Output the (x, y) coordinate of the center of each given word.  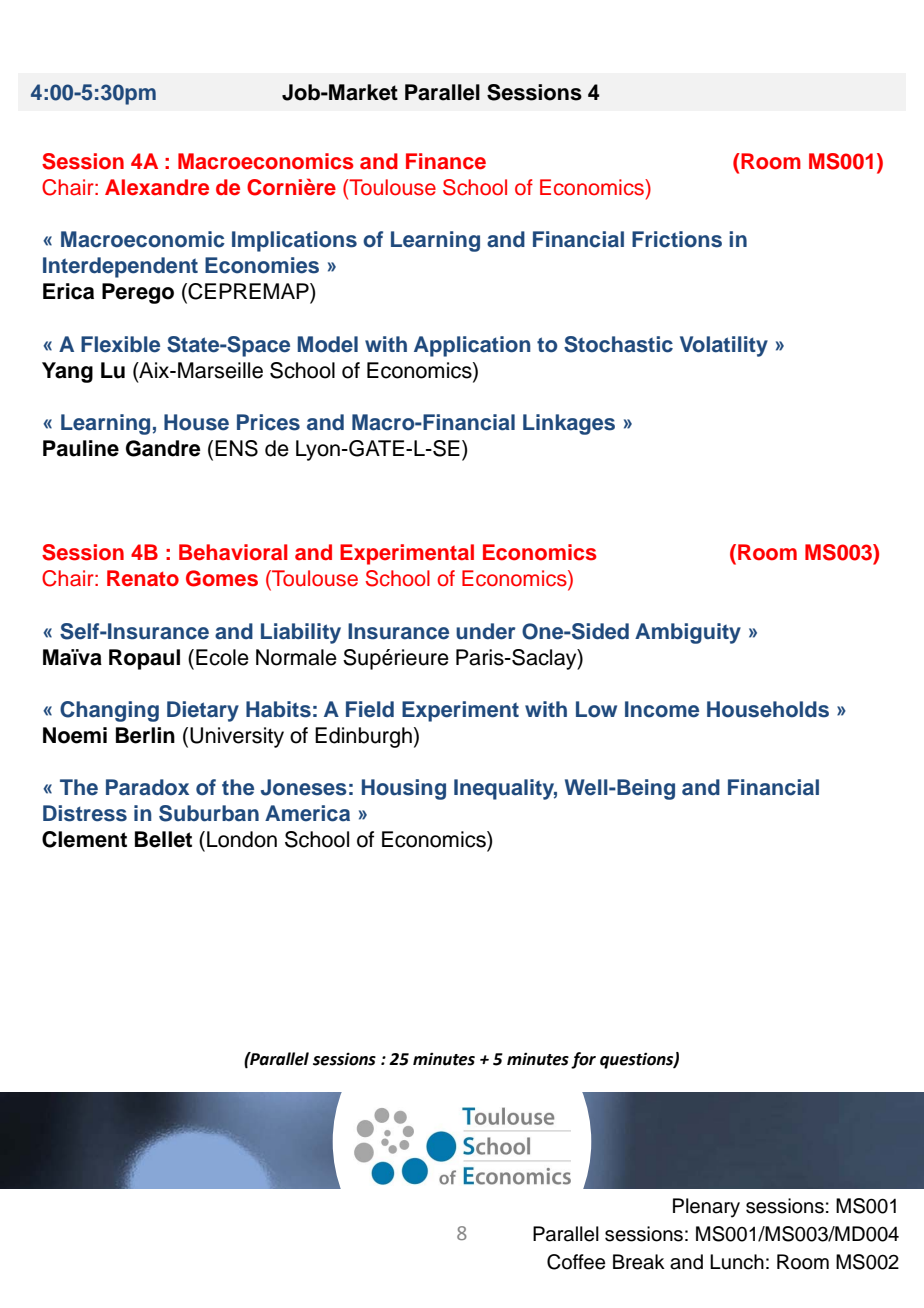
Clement (84, 839)
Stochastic (618, 344)
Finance (446, 161)
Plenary (706, 1208)
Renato (143, 578)
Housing (404, 789)
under (486, 631)
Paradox (147, 787)
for (583, 1060)
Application (472, 346)
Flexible (120, 344)
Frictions (677, 239)
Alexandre (157, 187)
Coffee (576, 1262)
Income (662, 709)
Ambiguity (688, 633)
